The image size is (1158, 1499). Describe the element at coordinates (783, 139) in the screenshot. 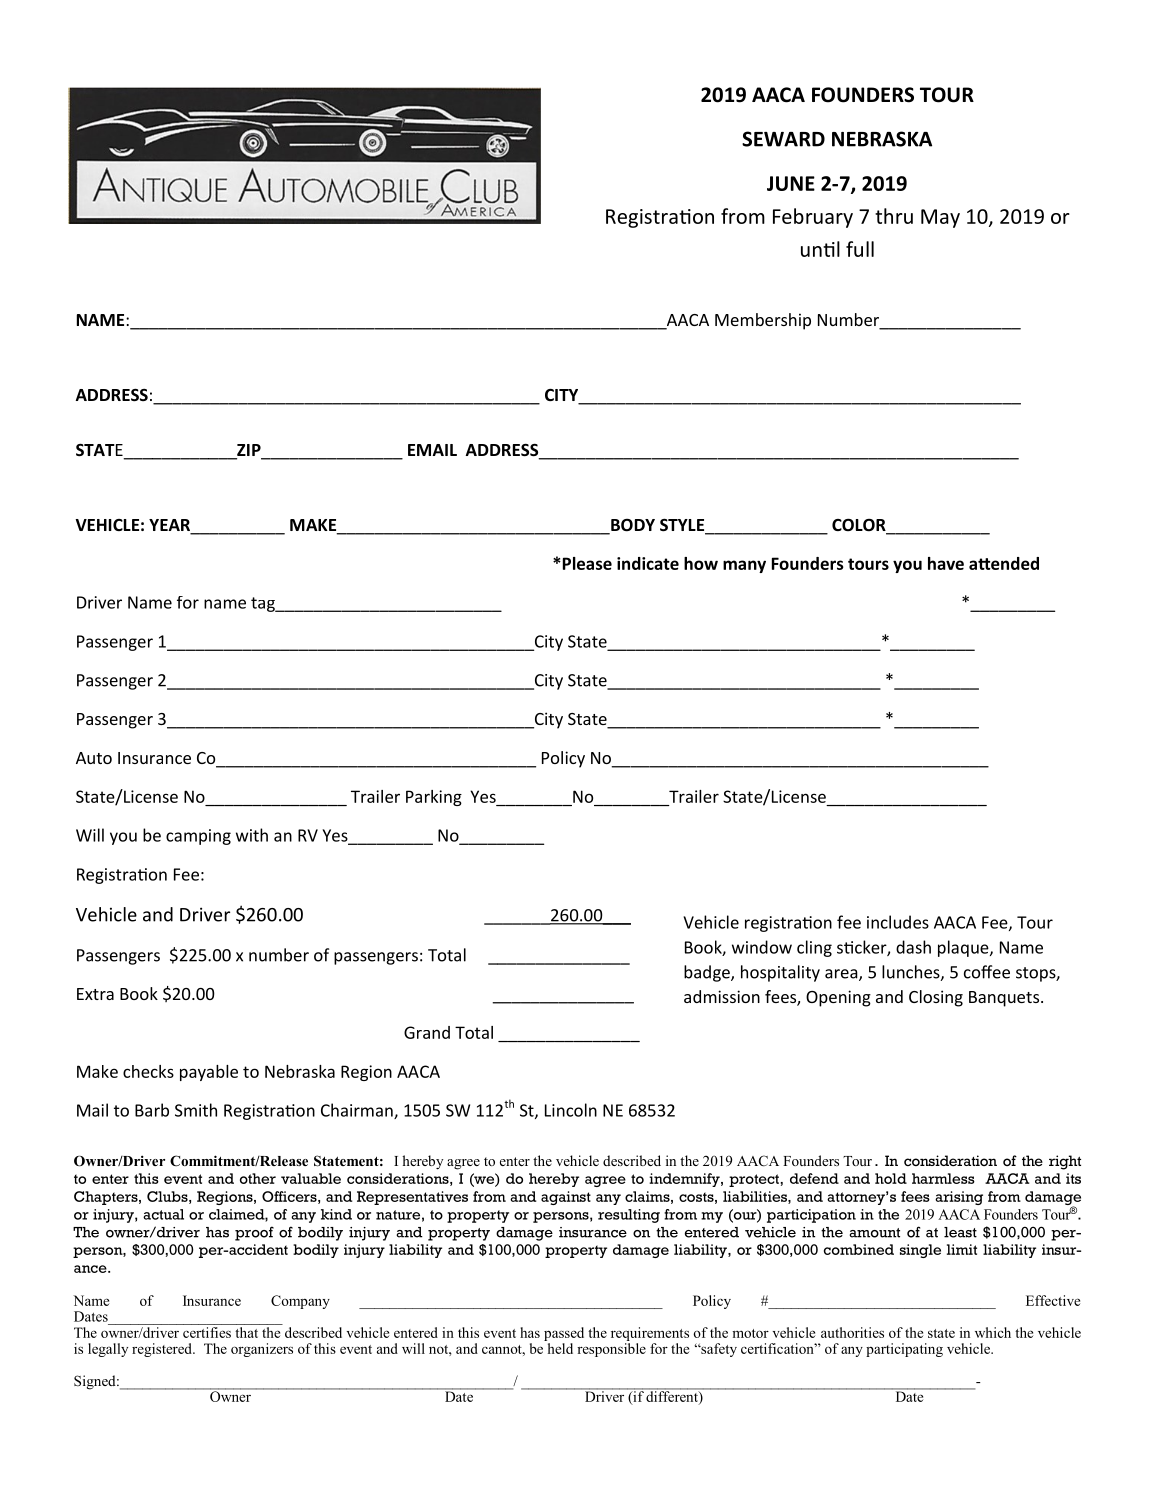

I see `SEWARD` at that location.
